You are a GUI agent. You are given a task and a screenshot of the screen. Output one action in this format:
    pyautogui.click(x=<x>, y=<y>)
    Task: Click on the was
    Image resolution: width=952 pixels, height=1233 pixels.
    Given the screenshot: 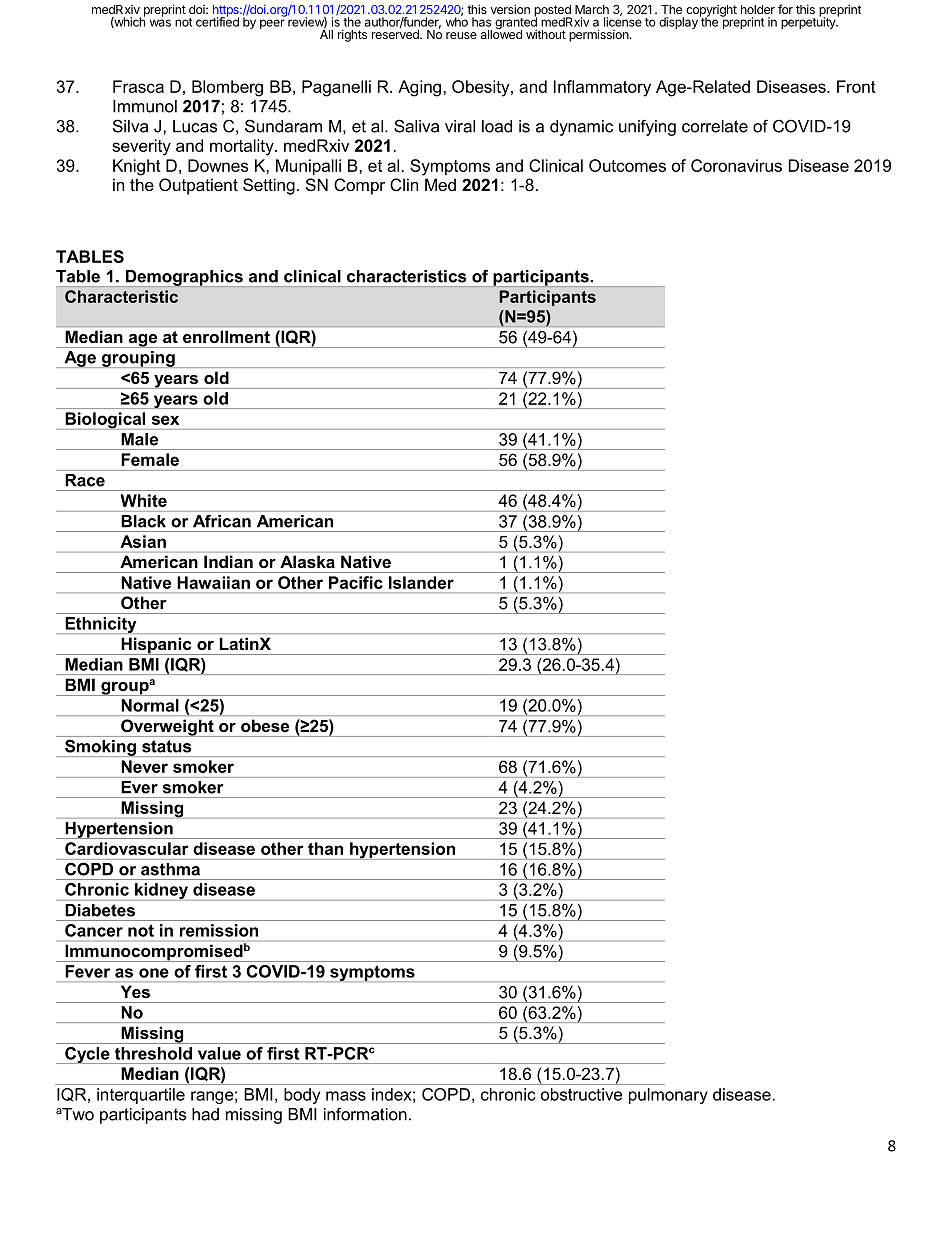 What is the action you would take?
    pyautogui.click(x=160, y=23)
